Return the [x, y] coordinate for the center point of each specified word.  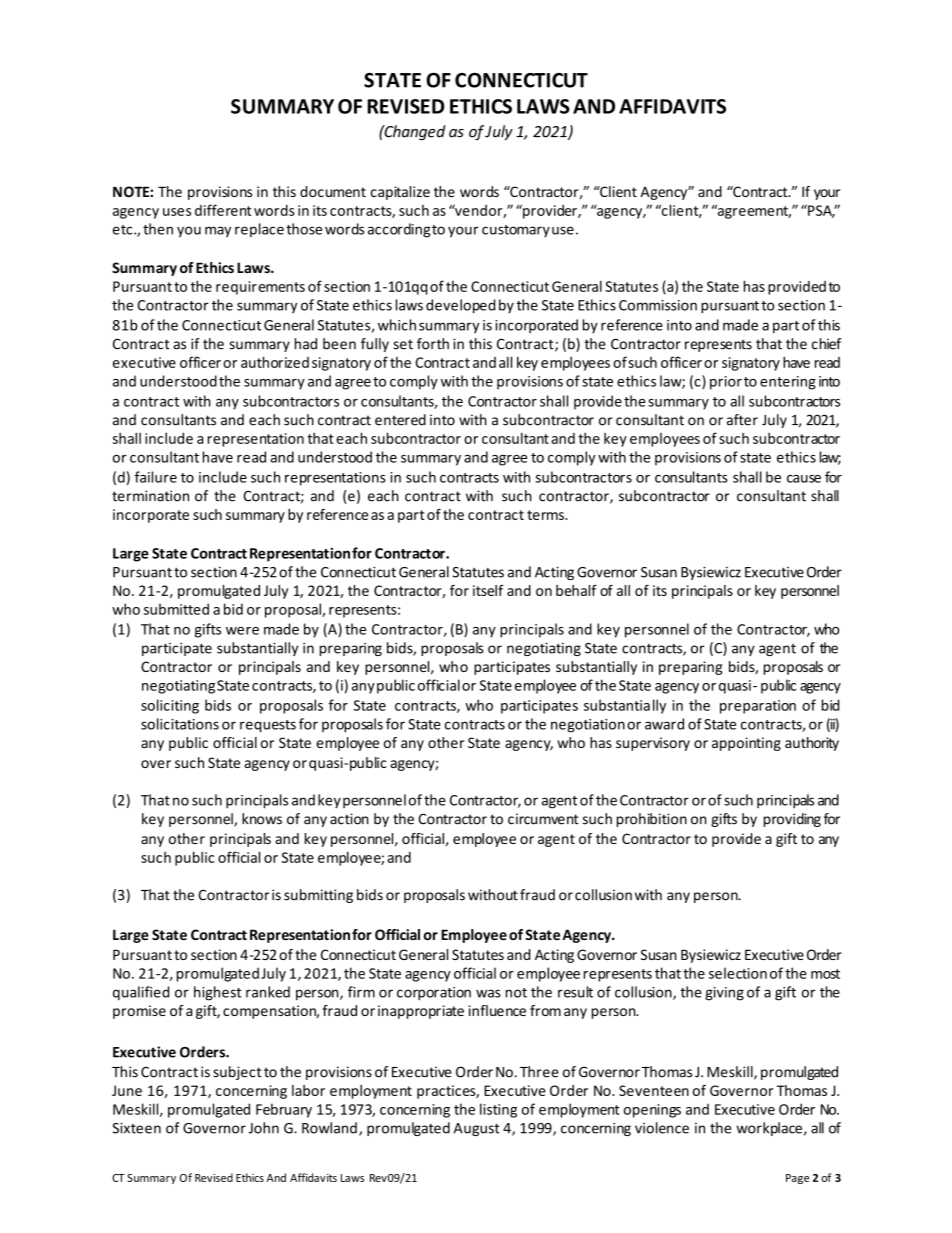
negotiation [588, 726]
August [477, 1129]
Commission [658, 305]
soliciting [170, 706]
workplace [769, 1129]
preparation [758, 707]
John [264, 1128]
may [218, 231]
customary [516, 231]
